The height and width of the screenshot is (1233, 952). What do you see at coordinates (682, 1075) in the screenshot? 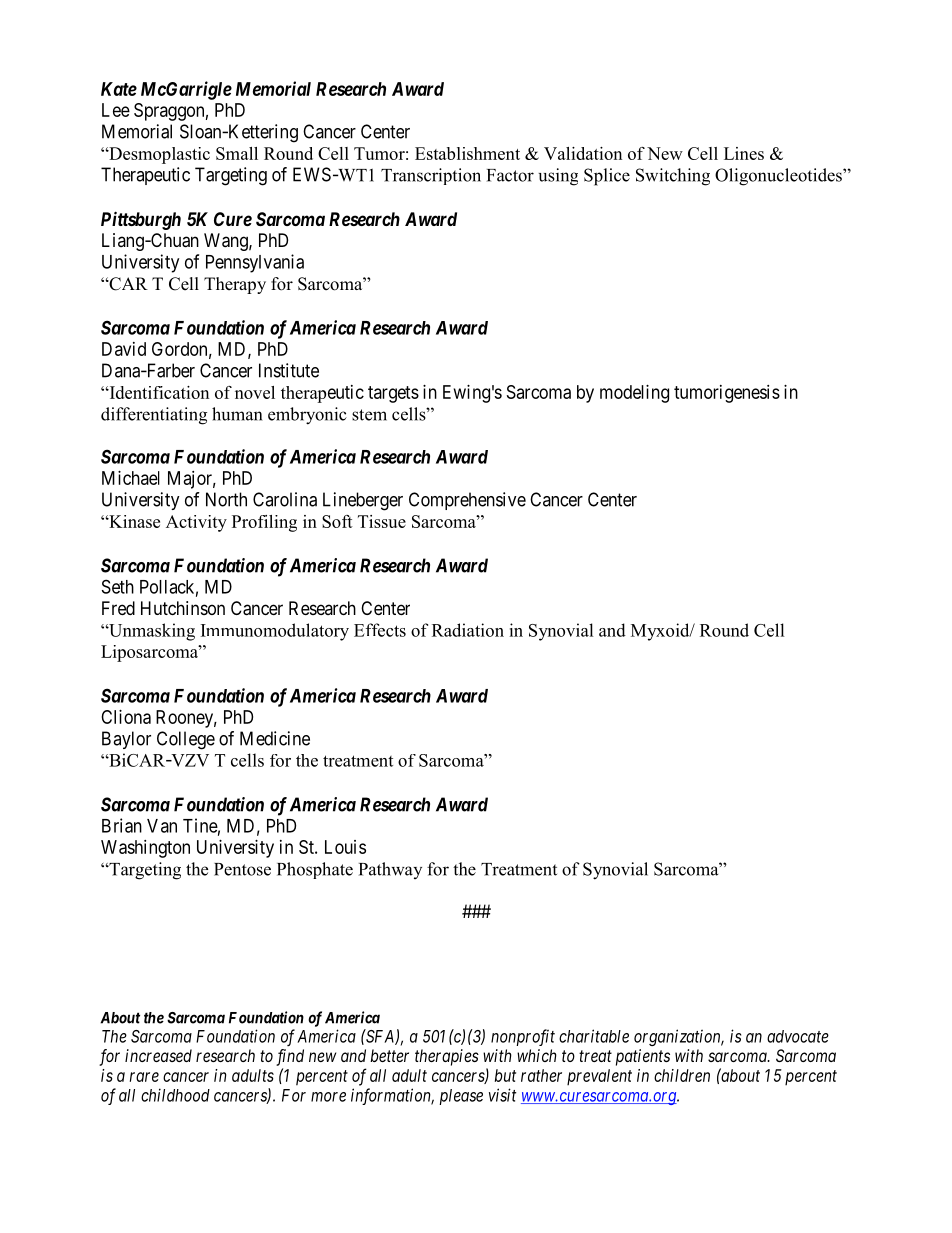
I see `children` at bounding box center [682, 1075].
